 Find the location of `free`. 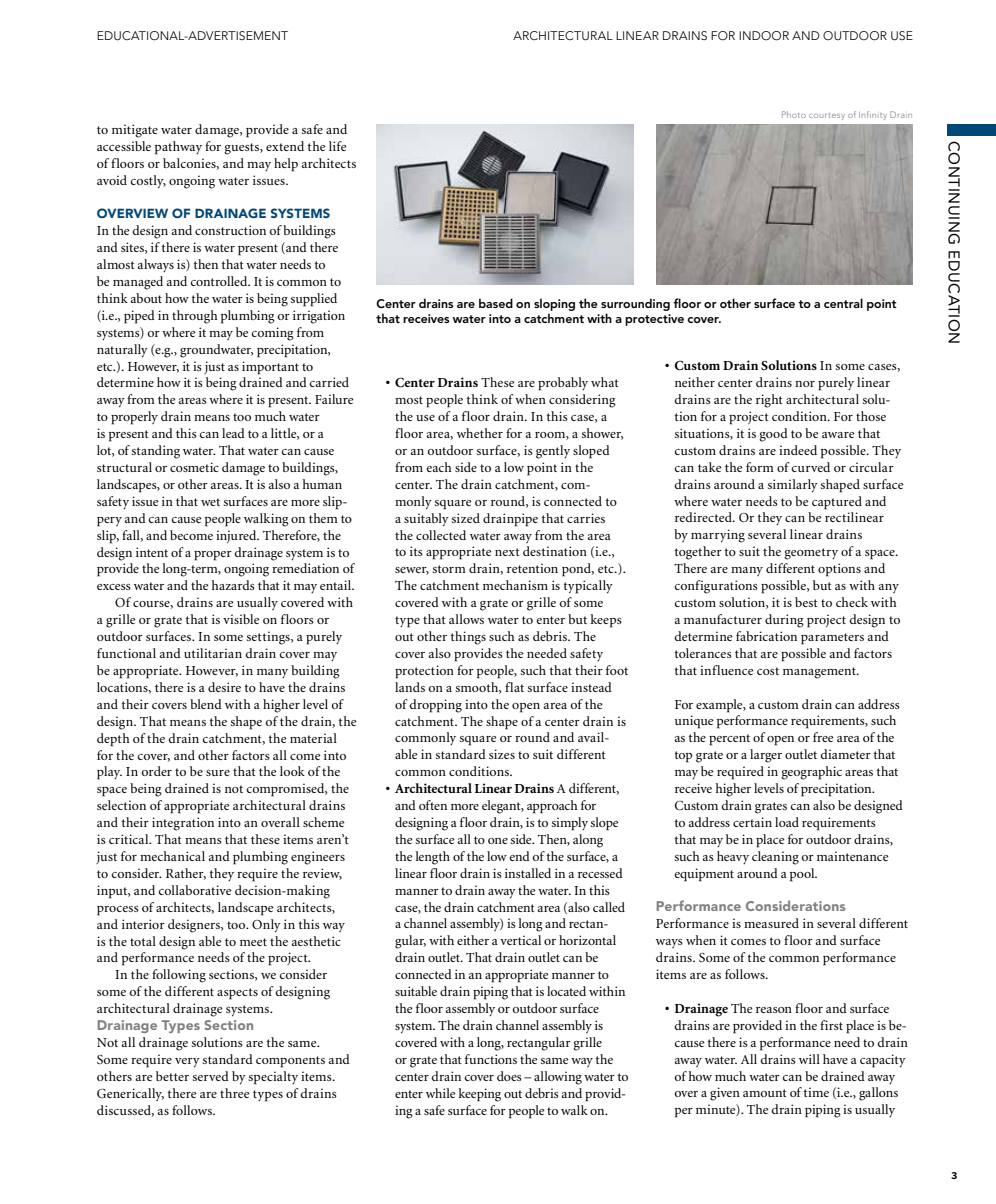

free is located at coordinates (823, 737).
